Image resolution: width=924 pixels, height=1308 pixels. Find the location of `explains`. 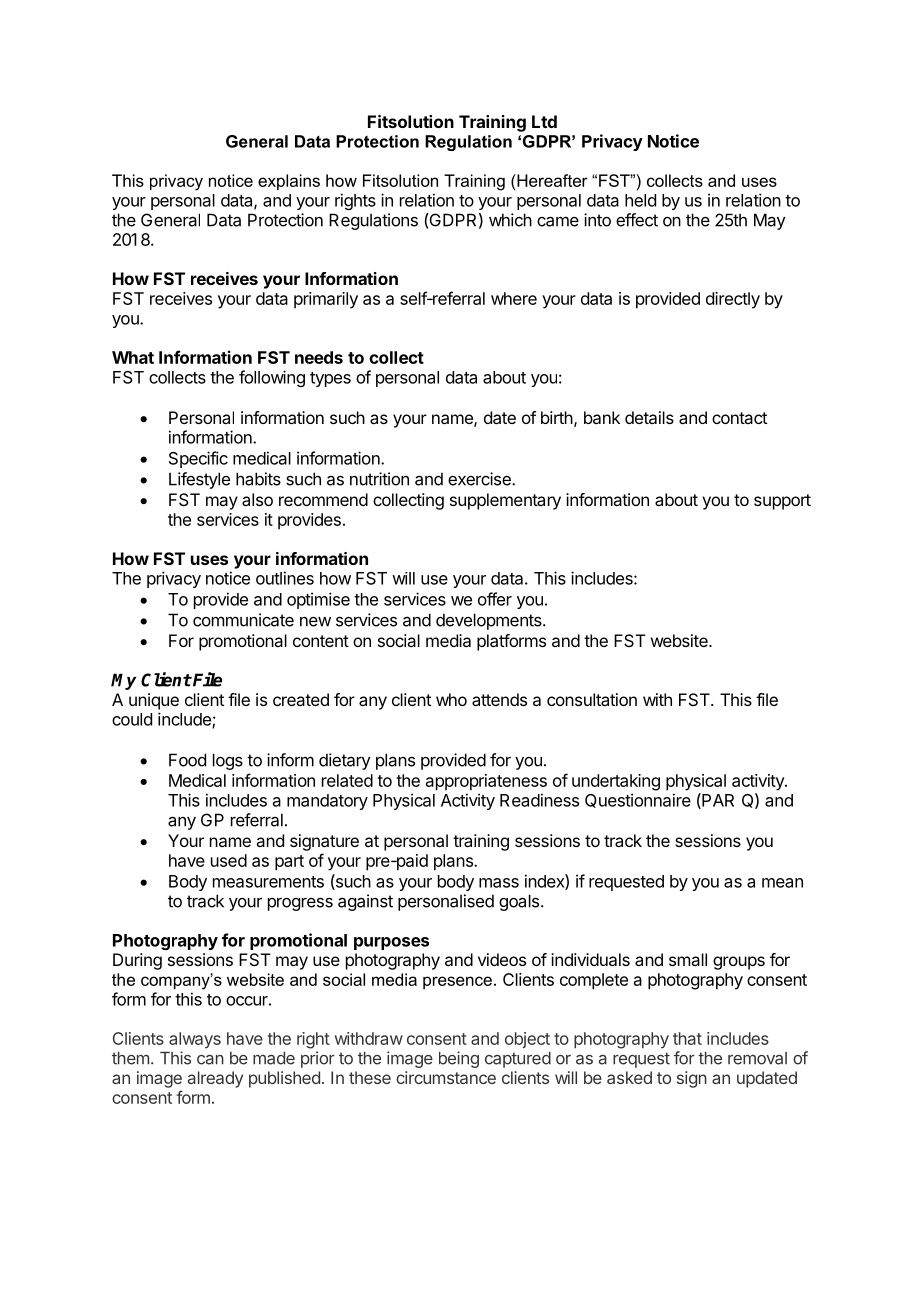

explains is located at coordinates (289, 182).
